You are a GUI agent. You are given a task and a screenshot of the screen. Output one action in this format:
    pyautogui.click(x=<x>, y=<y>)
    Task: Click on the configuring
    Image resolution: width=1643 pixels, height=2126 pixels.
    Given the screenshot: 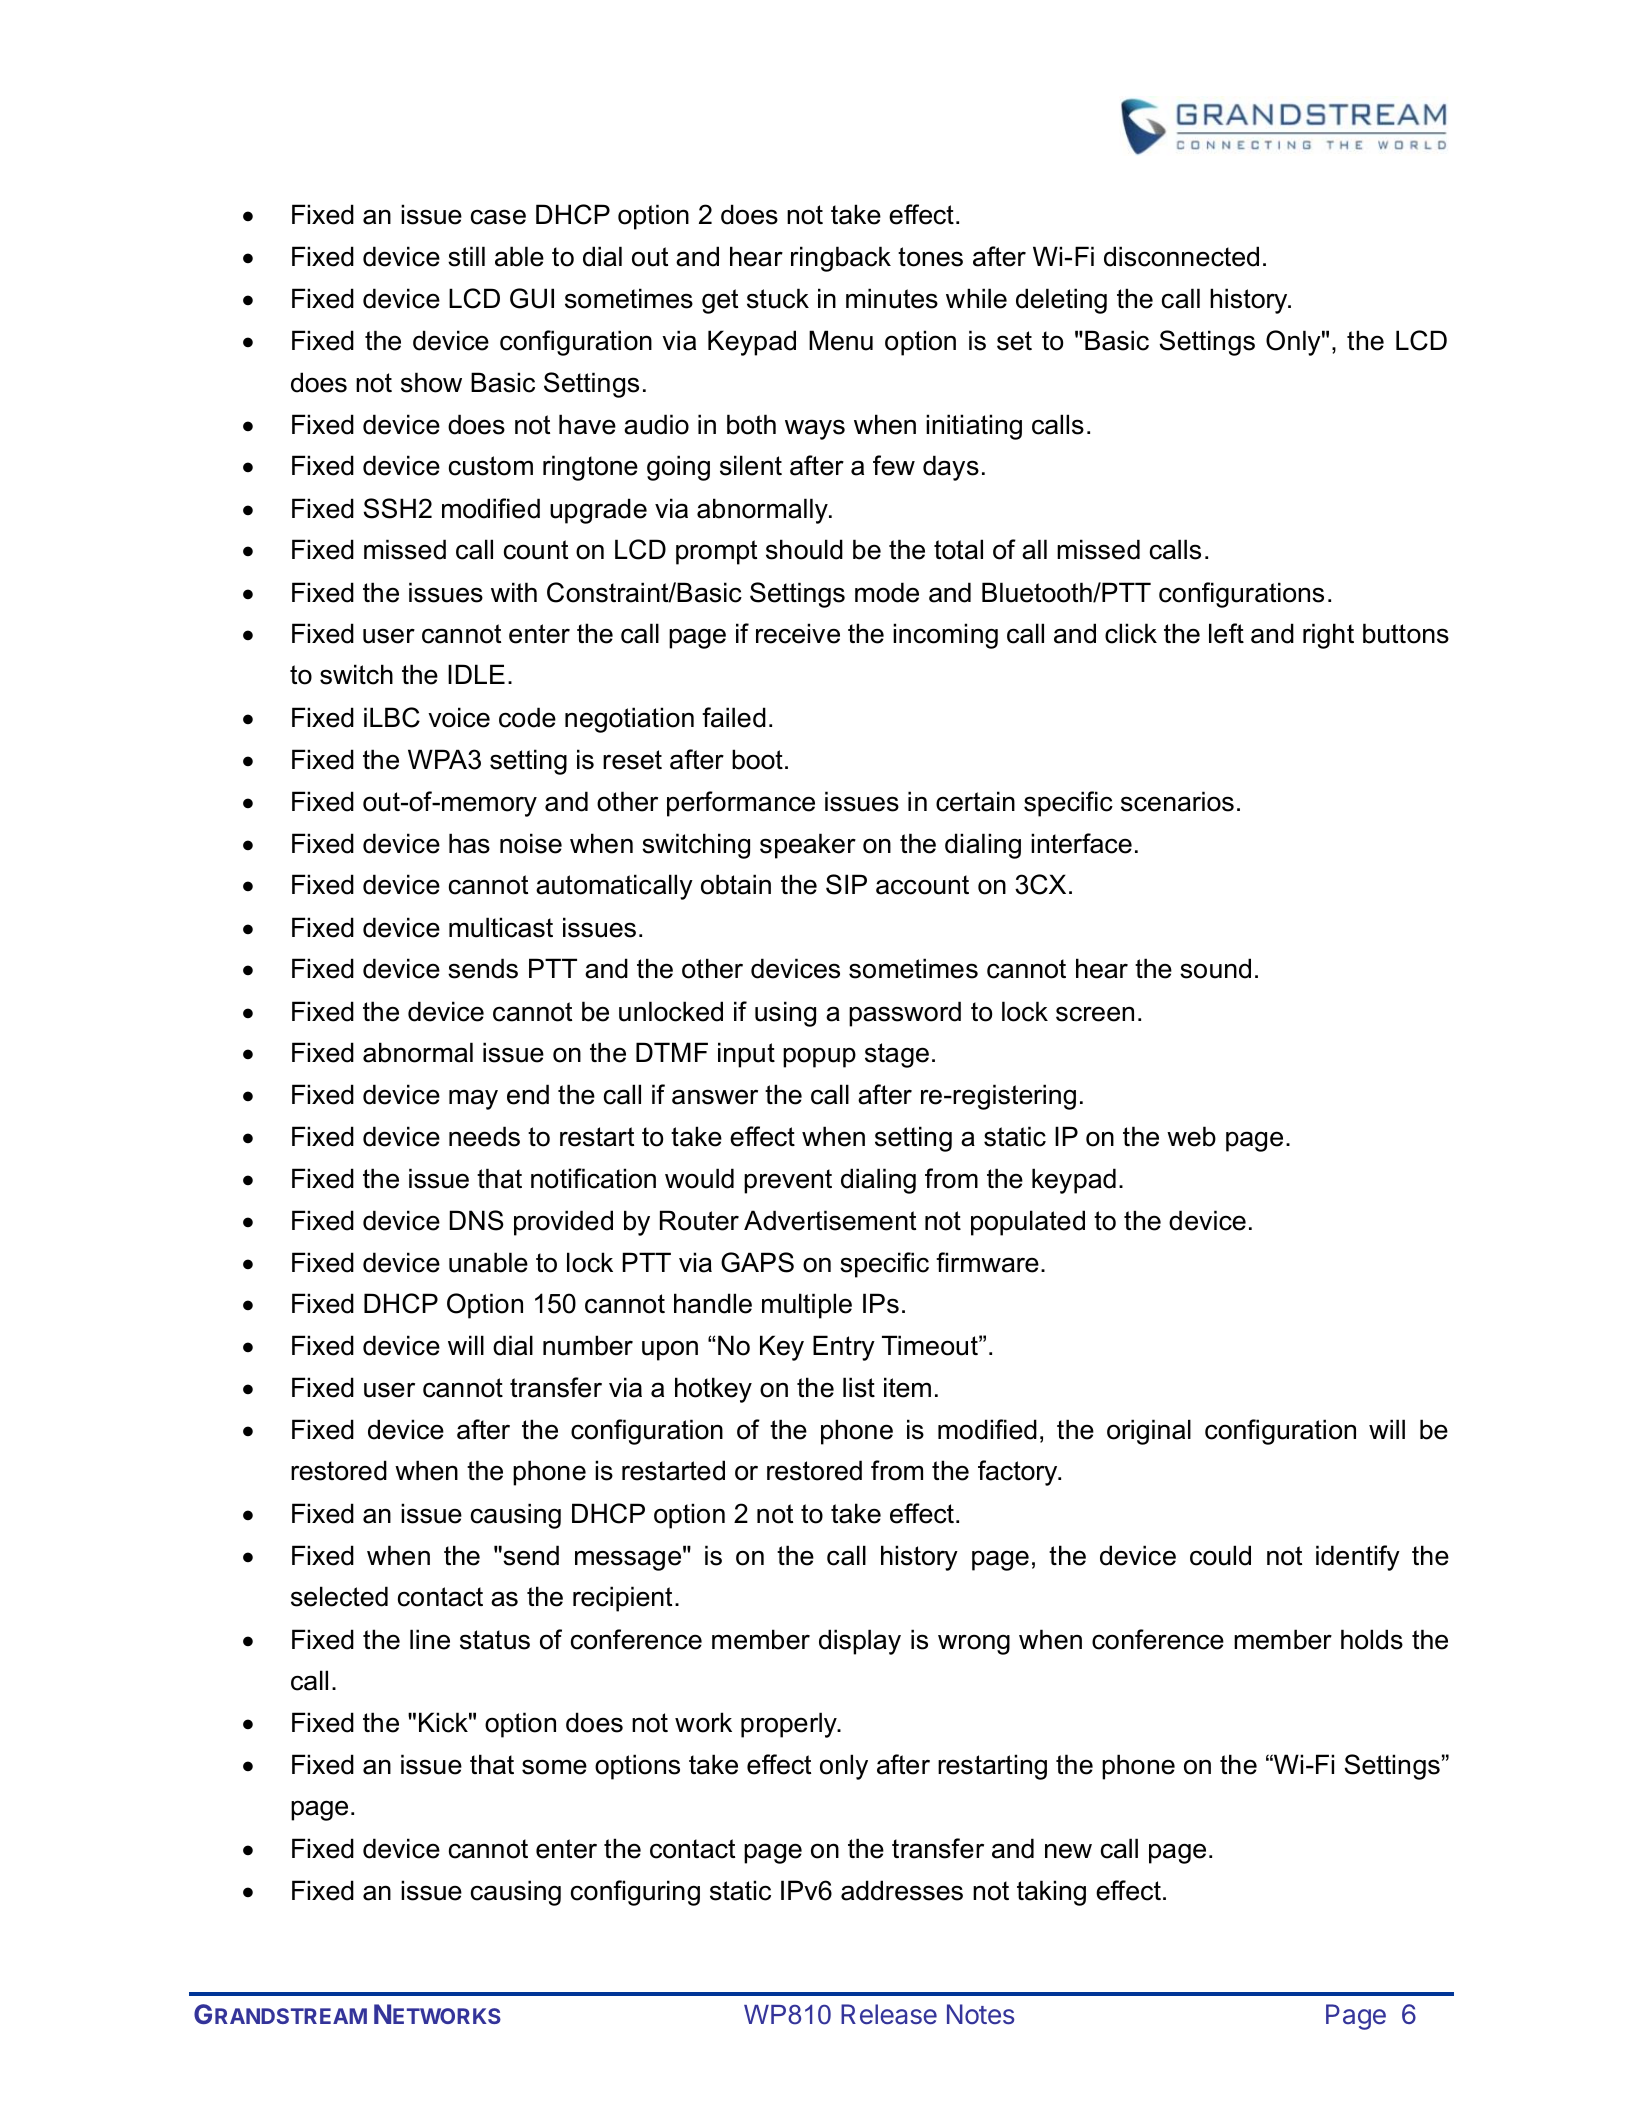 What is the action you would take?
    pyautogui.click(x=635, y=1893)
